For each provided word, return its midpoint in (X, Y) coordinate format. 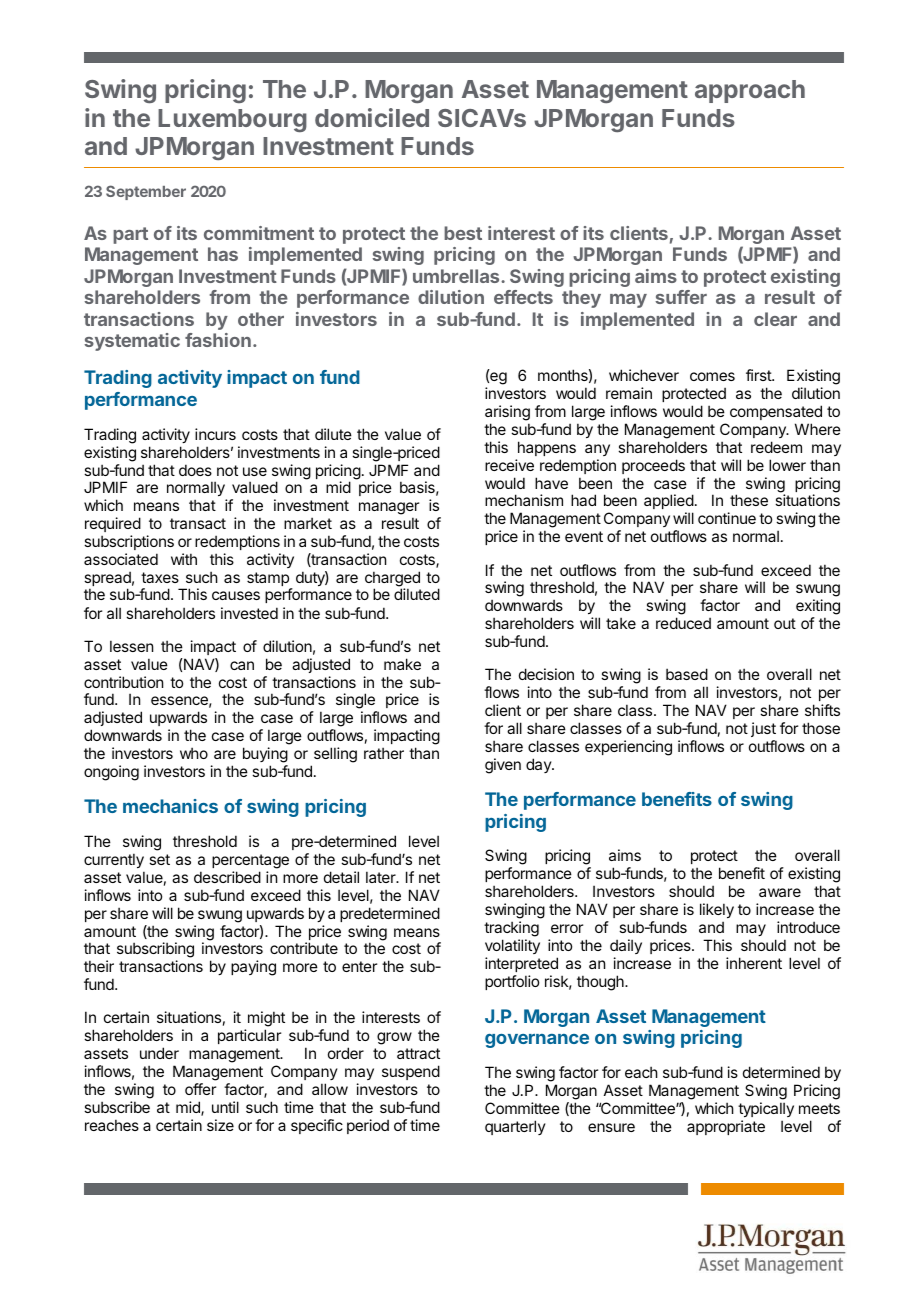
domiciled (372, 117)
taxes (160, 577)
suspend (411, 1072)
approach (750, 91)
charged (392, 580)
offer (200, 1089)
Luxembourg (232, 120)
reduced (683, 623)
